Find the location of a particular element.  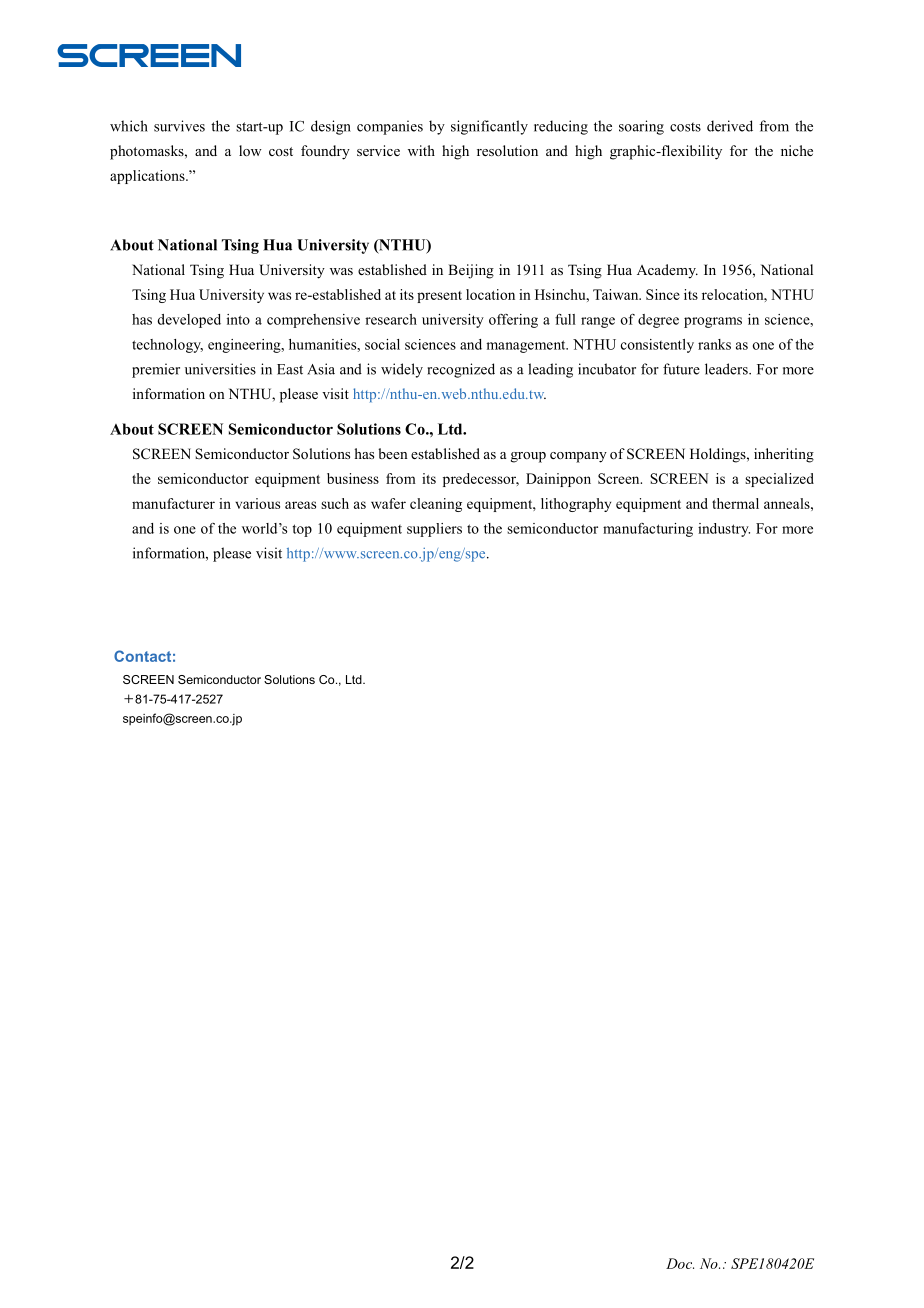

Doc is located at coordinates (680, 1263).
